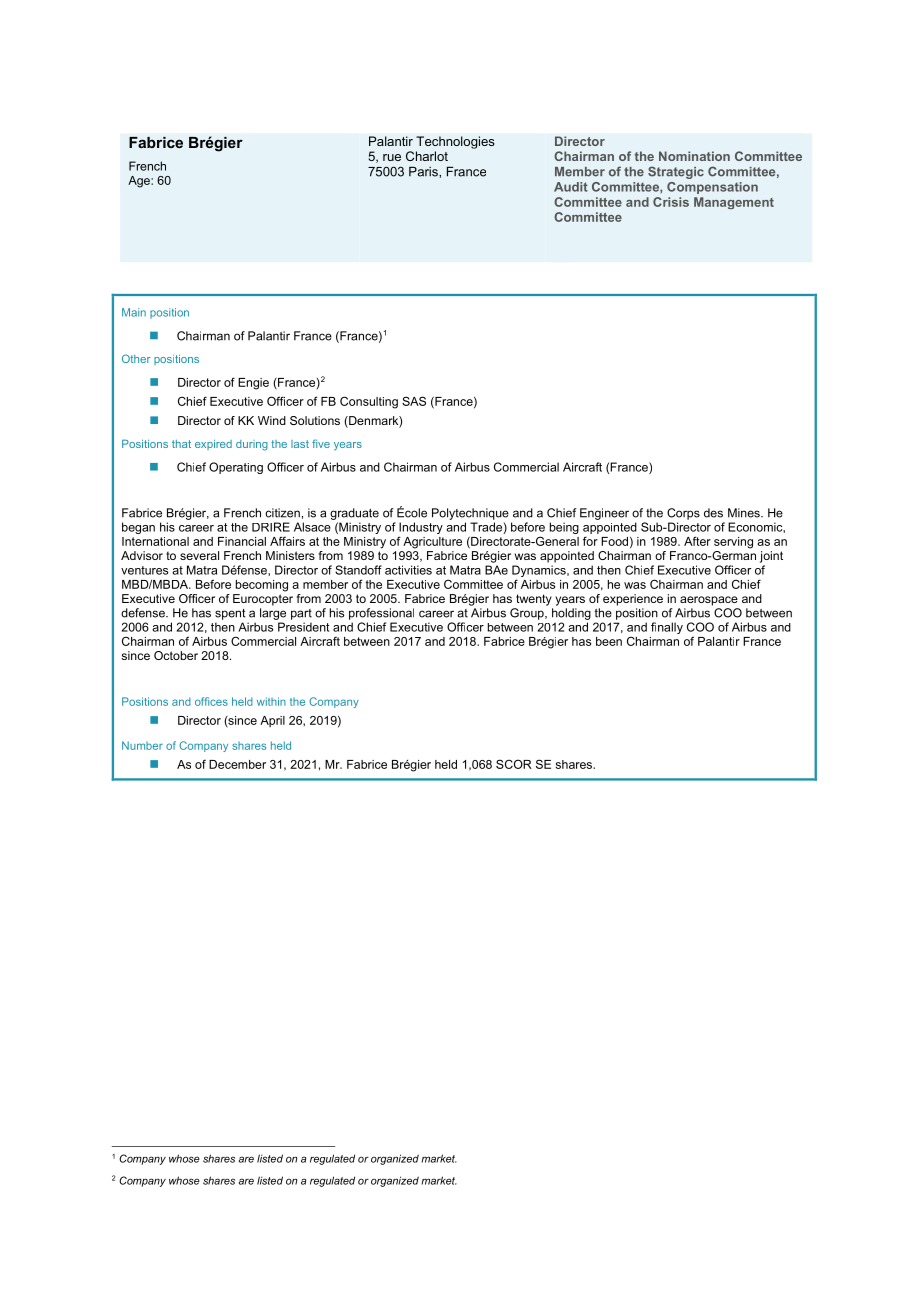 The image size is (924, 1308). I want to click on rue, so click(392, 157).
